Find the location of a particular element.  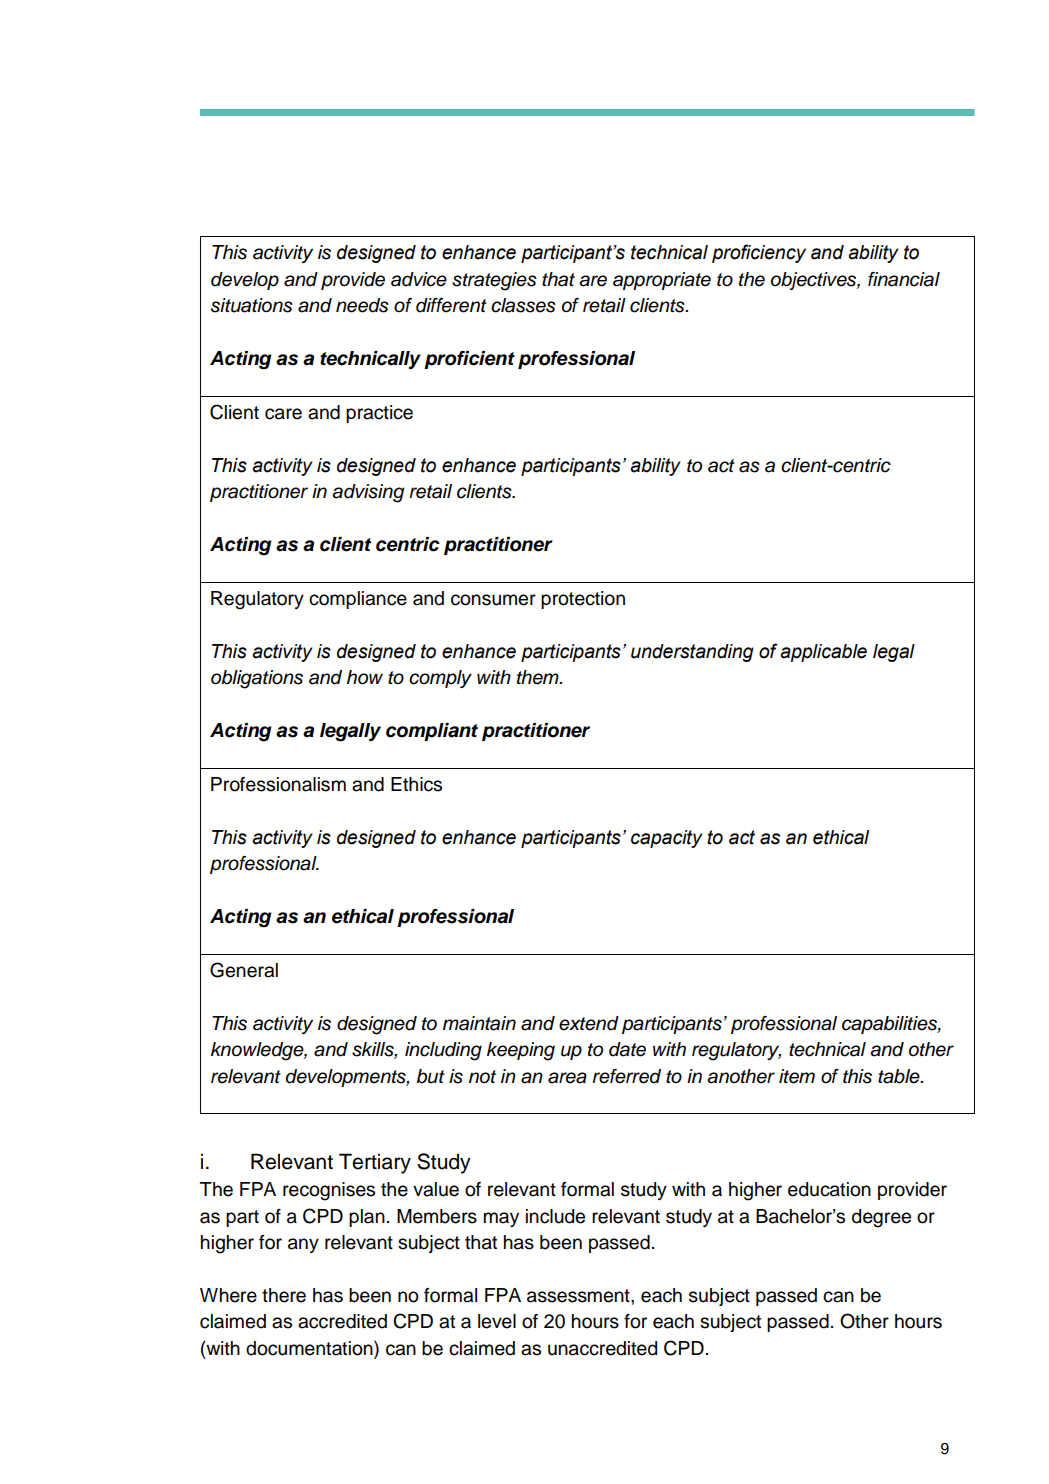

needs is located at coordinates (362, 305).
